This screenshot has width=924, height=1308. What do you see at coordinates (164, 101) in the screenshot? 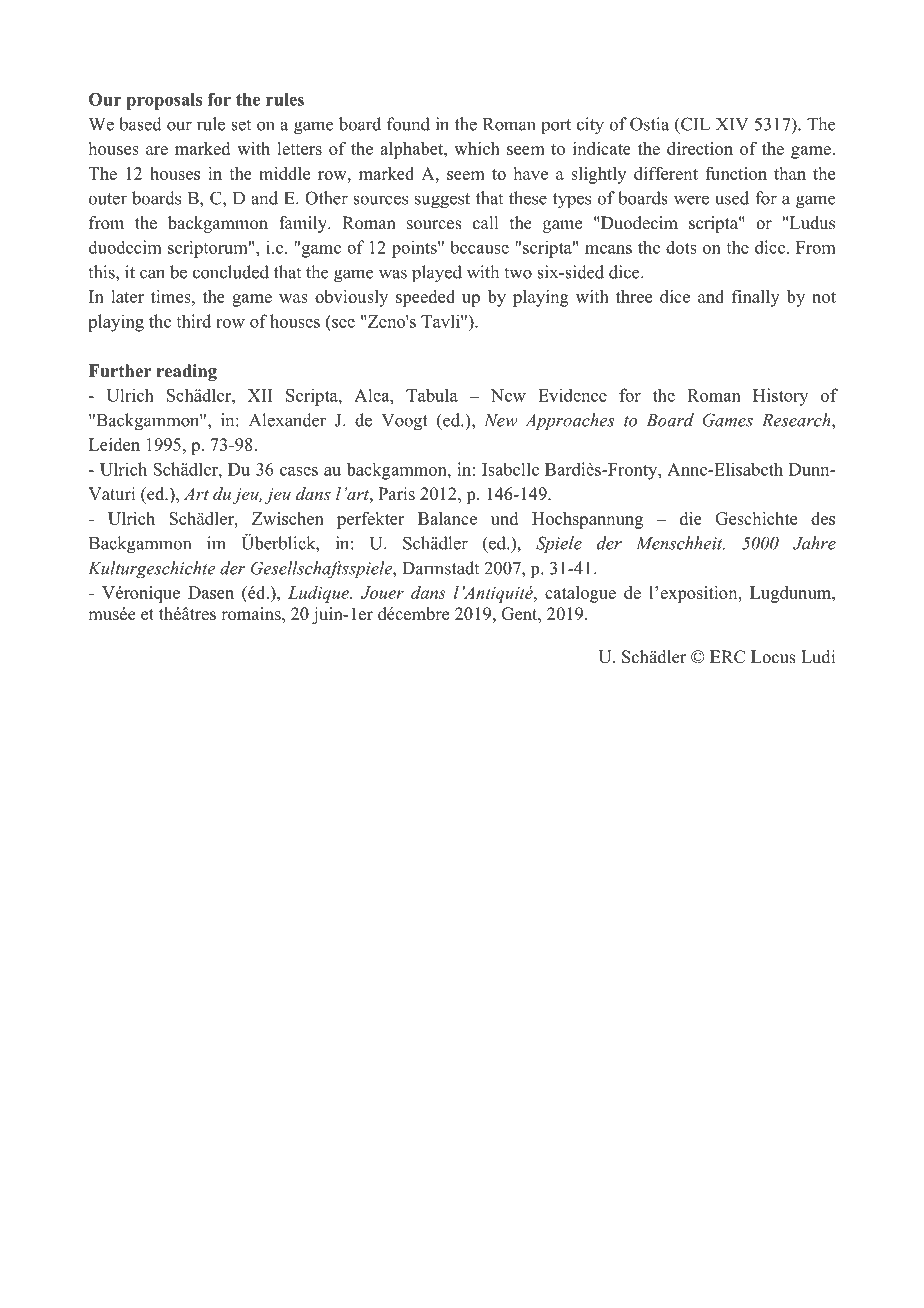
I see `proposals` at bounding box center [164, 101].
